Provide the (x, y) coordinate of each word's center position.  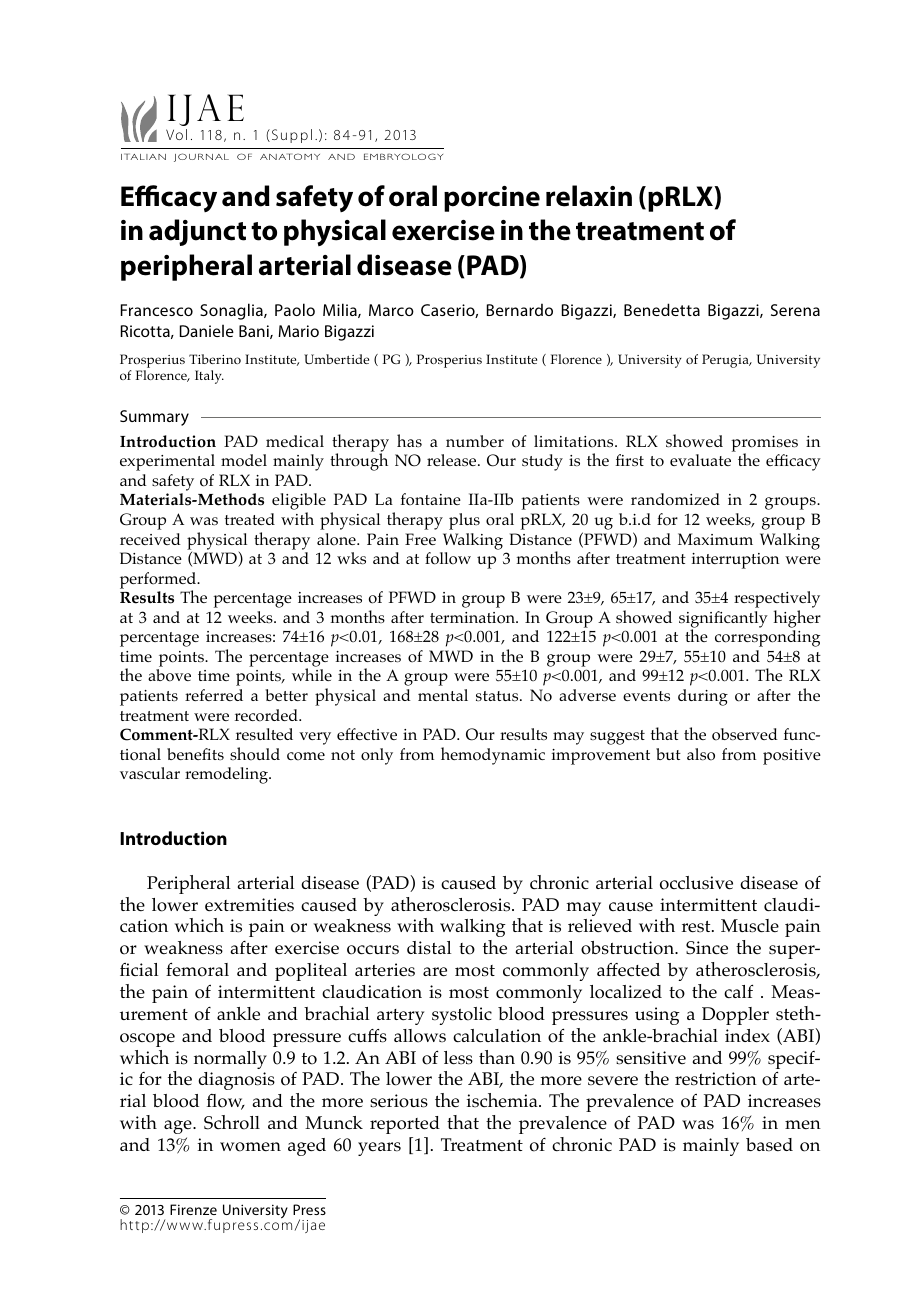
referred (214, 695)
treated (250, 519)
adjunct (197, 232)
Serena (795, 310)
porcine (492, 199)
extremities (249, 905)
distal (429, 948)
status (498, 696)
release (453, 460)
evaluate (700, 460)
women (250, 1147)
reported (405, 1125)
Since (707, 948)
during (703, 697)
